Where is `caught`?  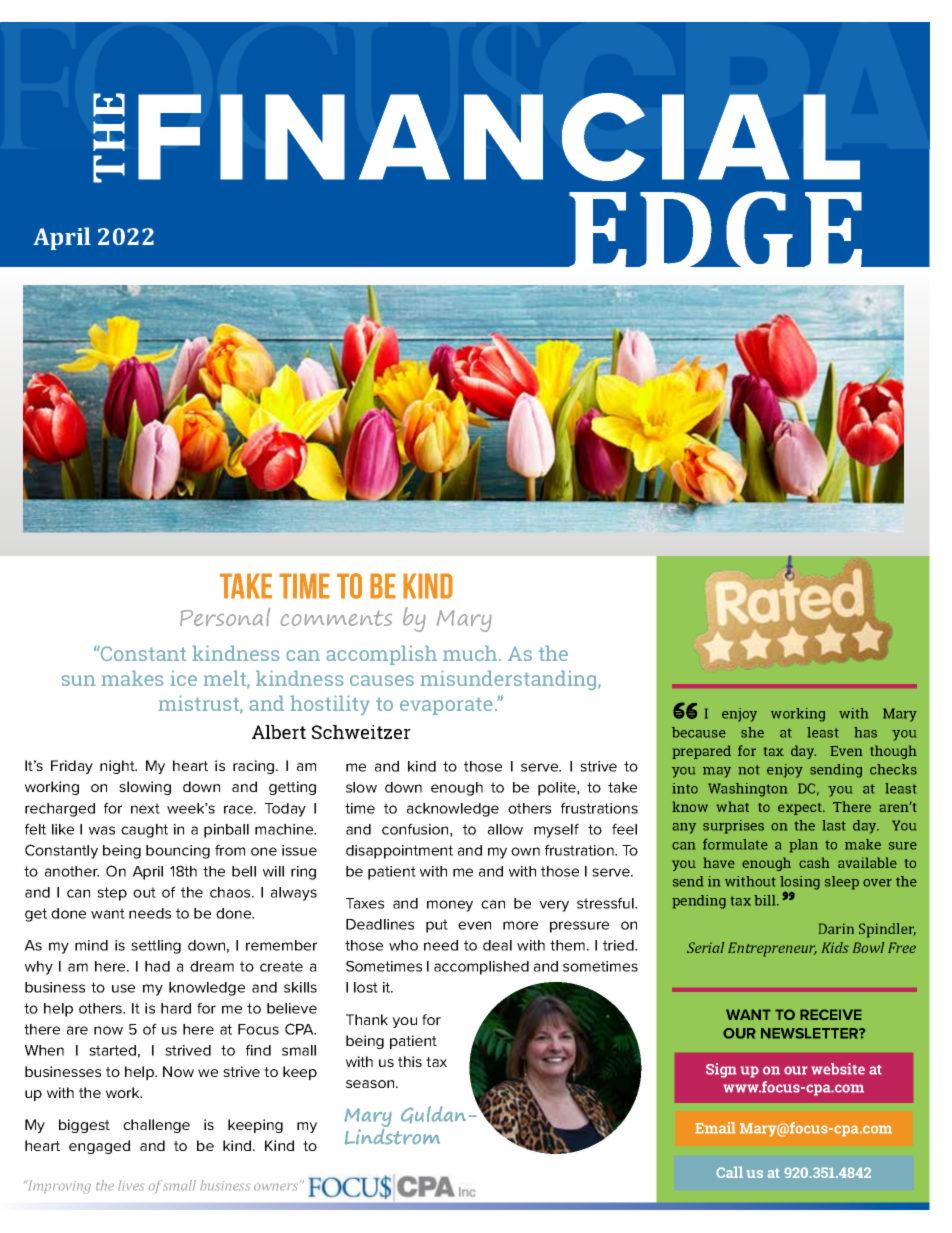
caught is located at coordinates (144, 831).
